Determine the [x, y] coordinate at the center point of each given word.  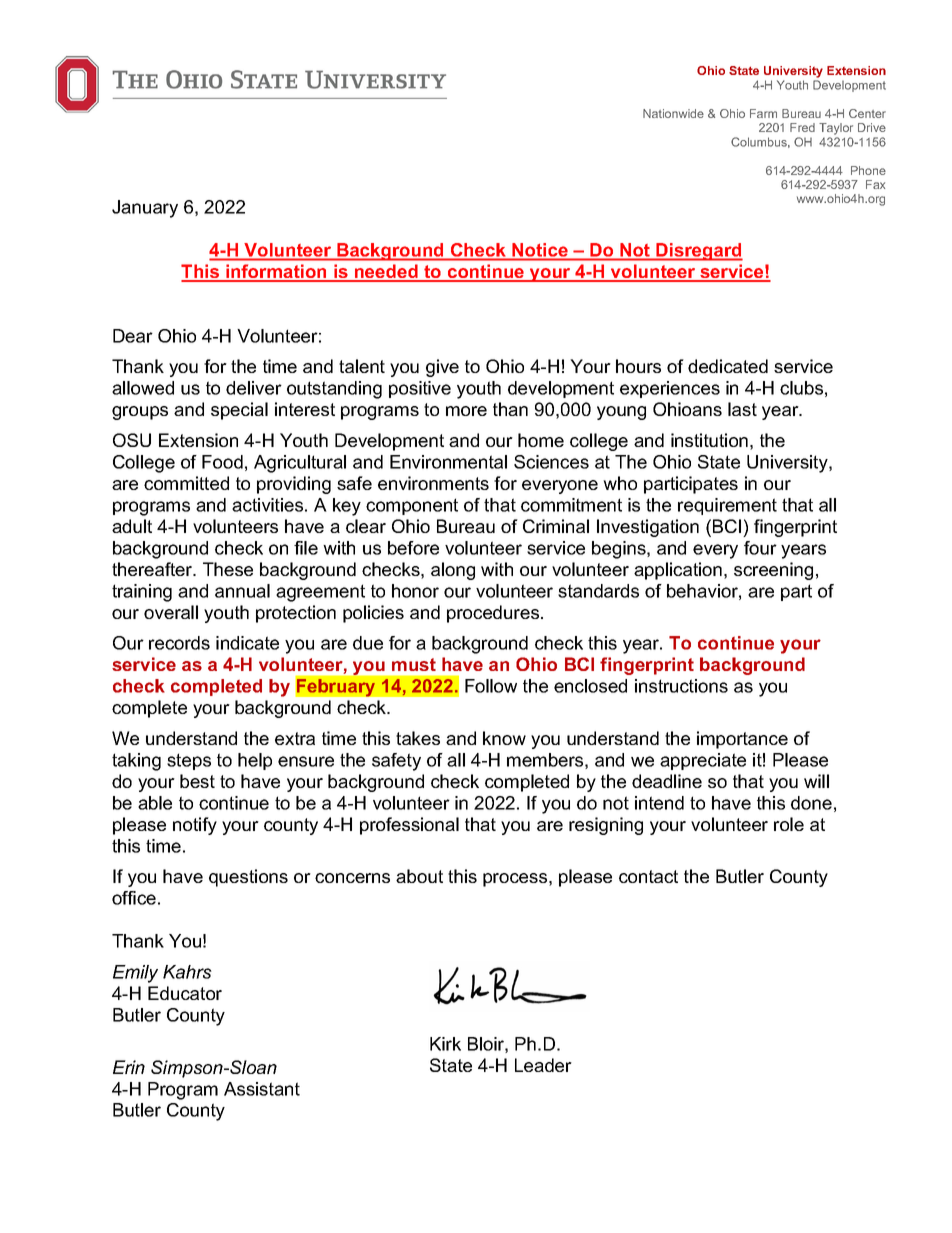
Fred [802, 127]
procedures [494, 614]
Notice [540, 249]
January [145, 209]
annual [242, 591]
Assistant [262, 1089]
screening [773, 571]
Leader [543, 1065]
